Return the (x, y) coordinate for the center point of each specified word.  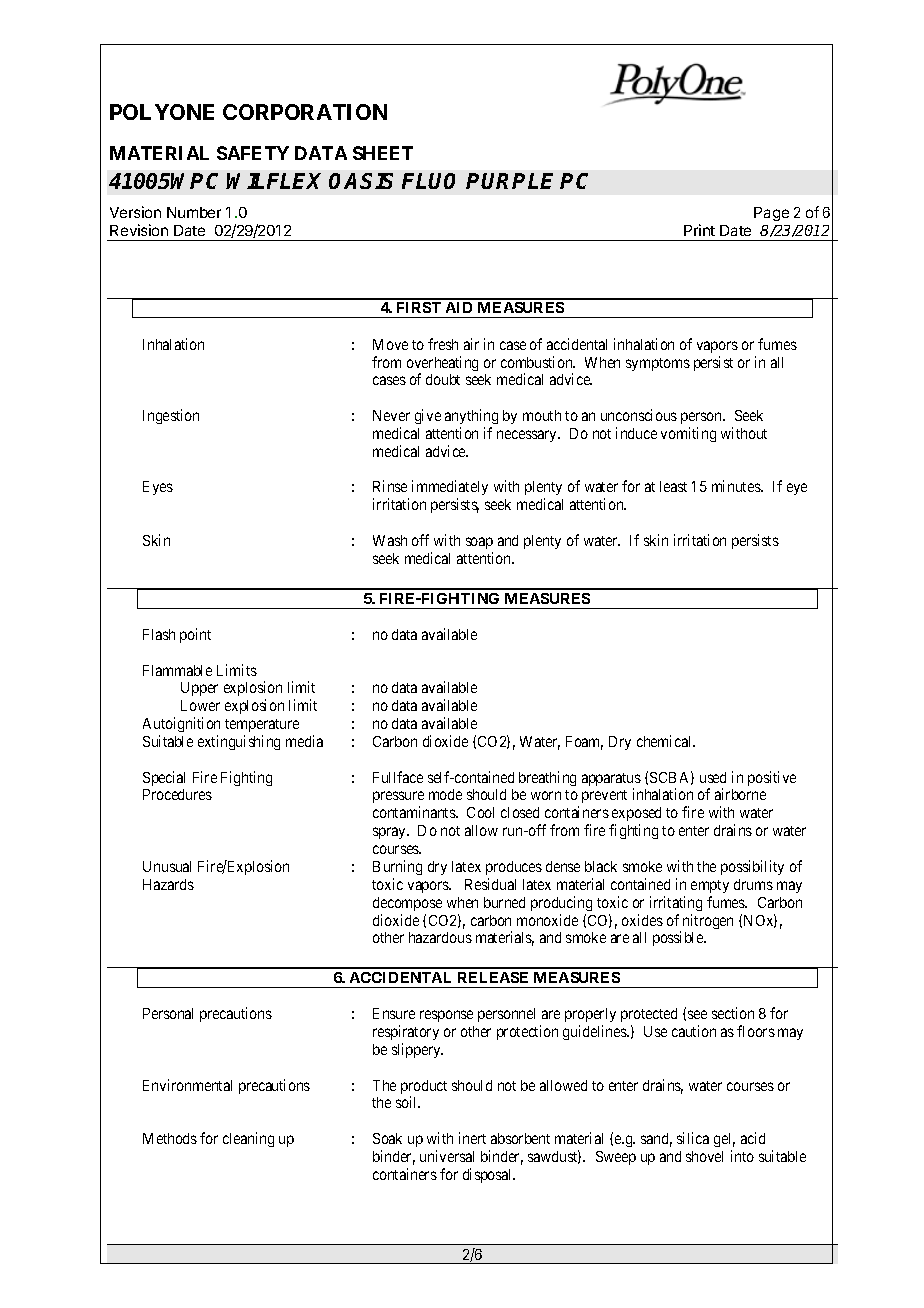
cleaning (248, 1139)
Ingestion (171, 416)
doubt (443, 379)
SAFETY (253, 153)
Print (699, 230)
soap (479, 543)
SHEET (383, 153)
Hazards (168, 884)
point (195, 635)
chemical (666, 741)
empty (710, 886)
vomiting (688, 434)
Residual (490, 884)
